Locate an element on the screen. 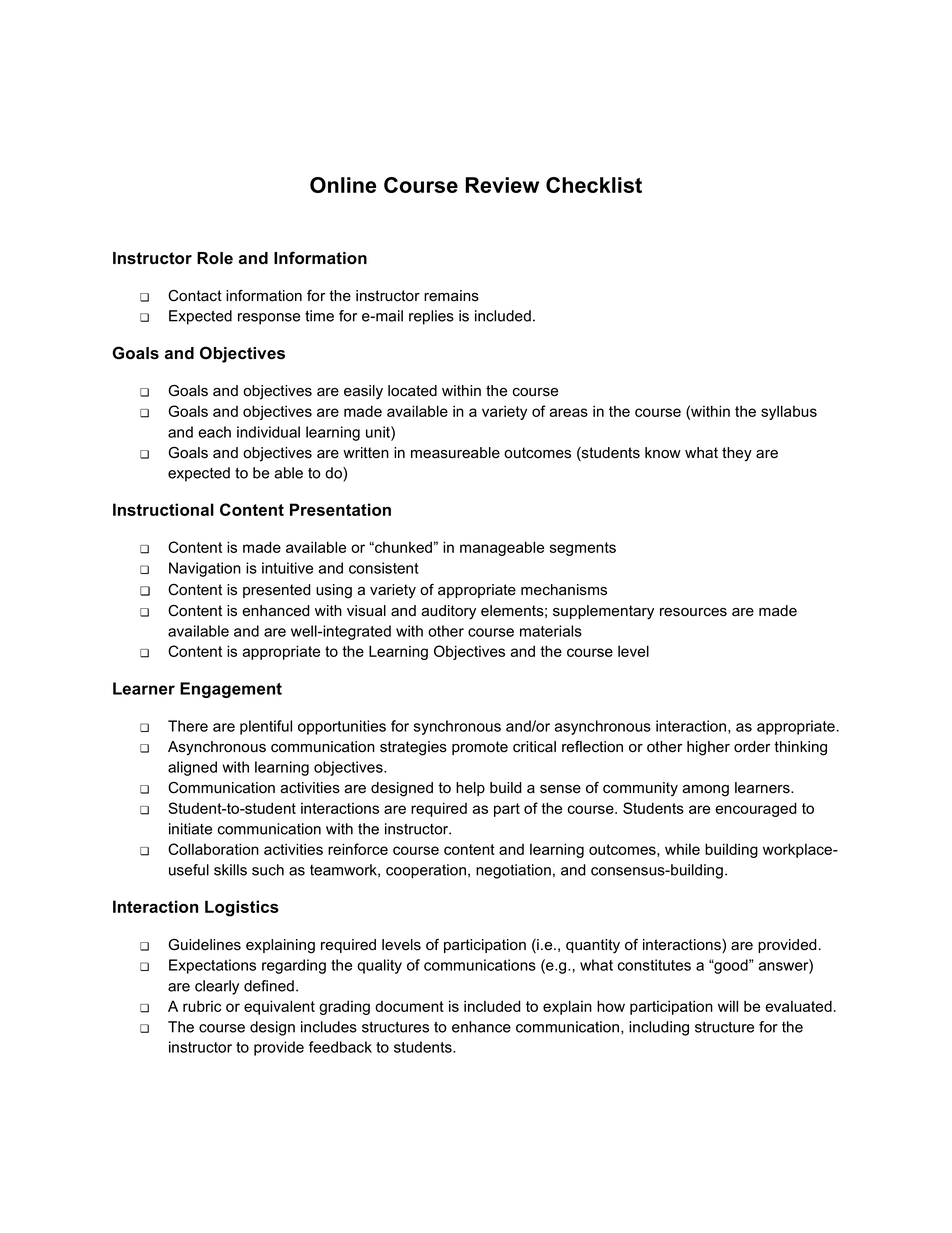  they is located at coordinates (737, 454).
